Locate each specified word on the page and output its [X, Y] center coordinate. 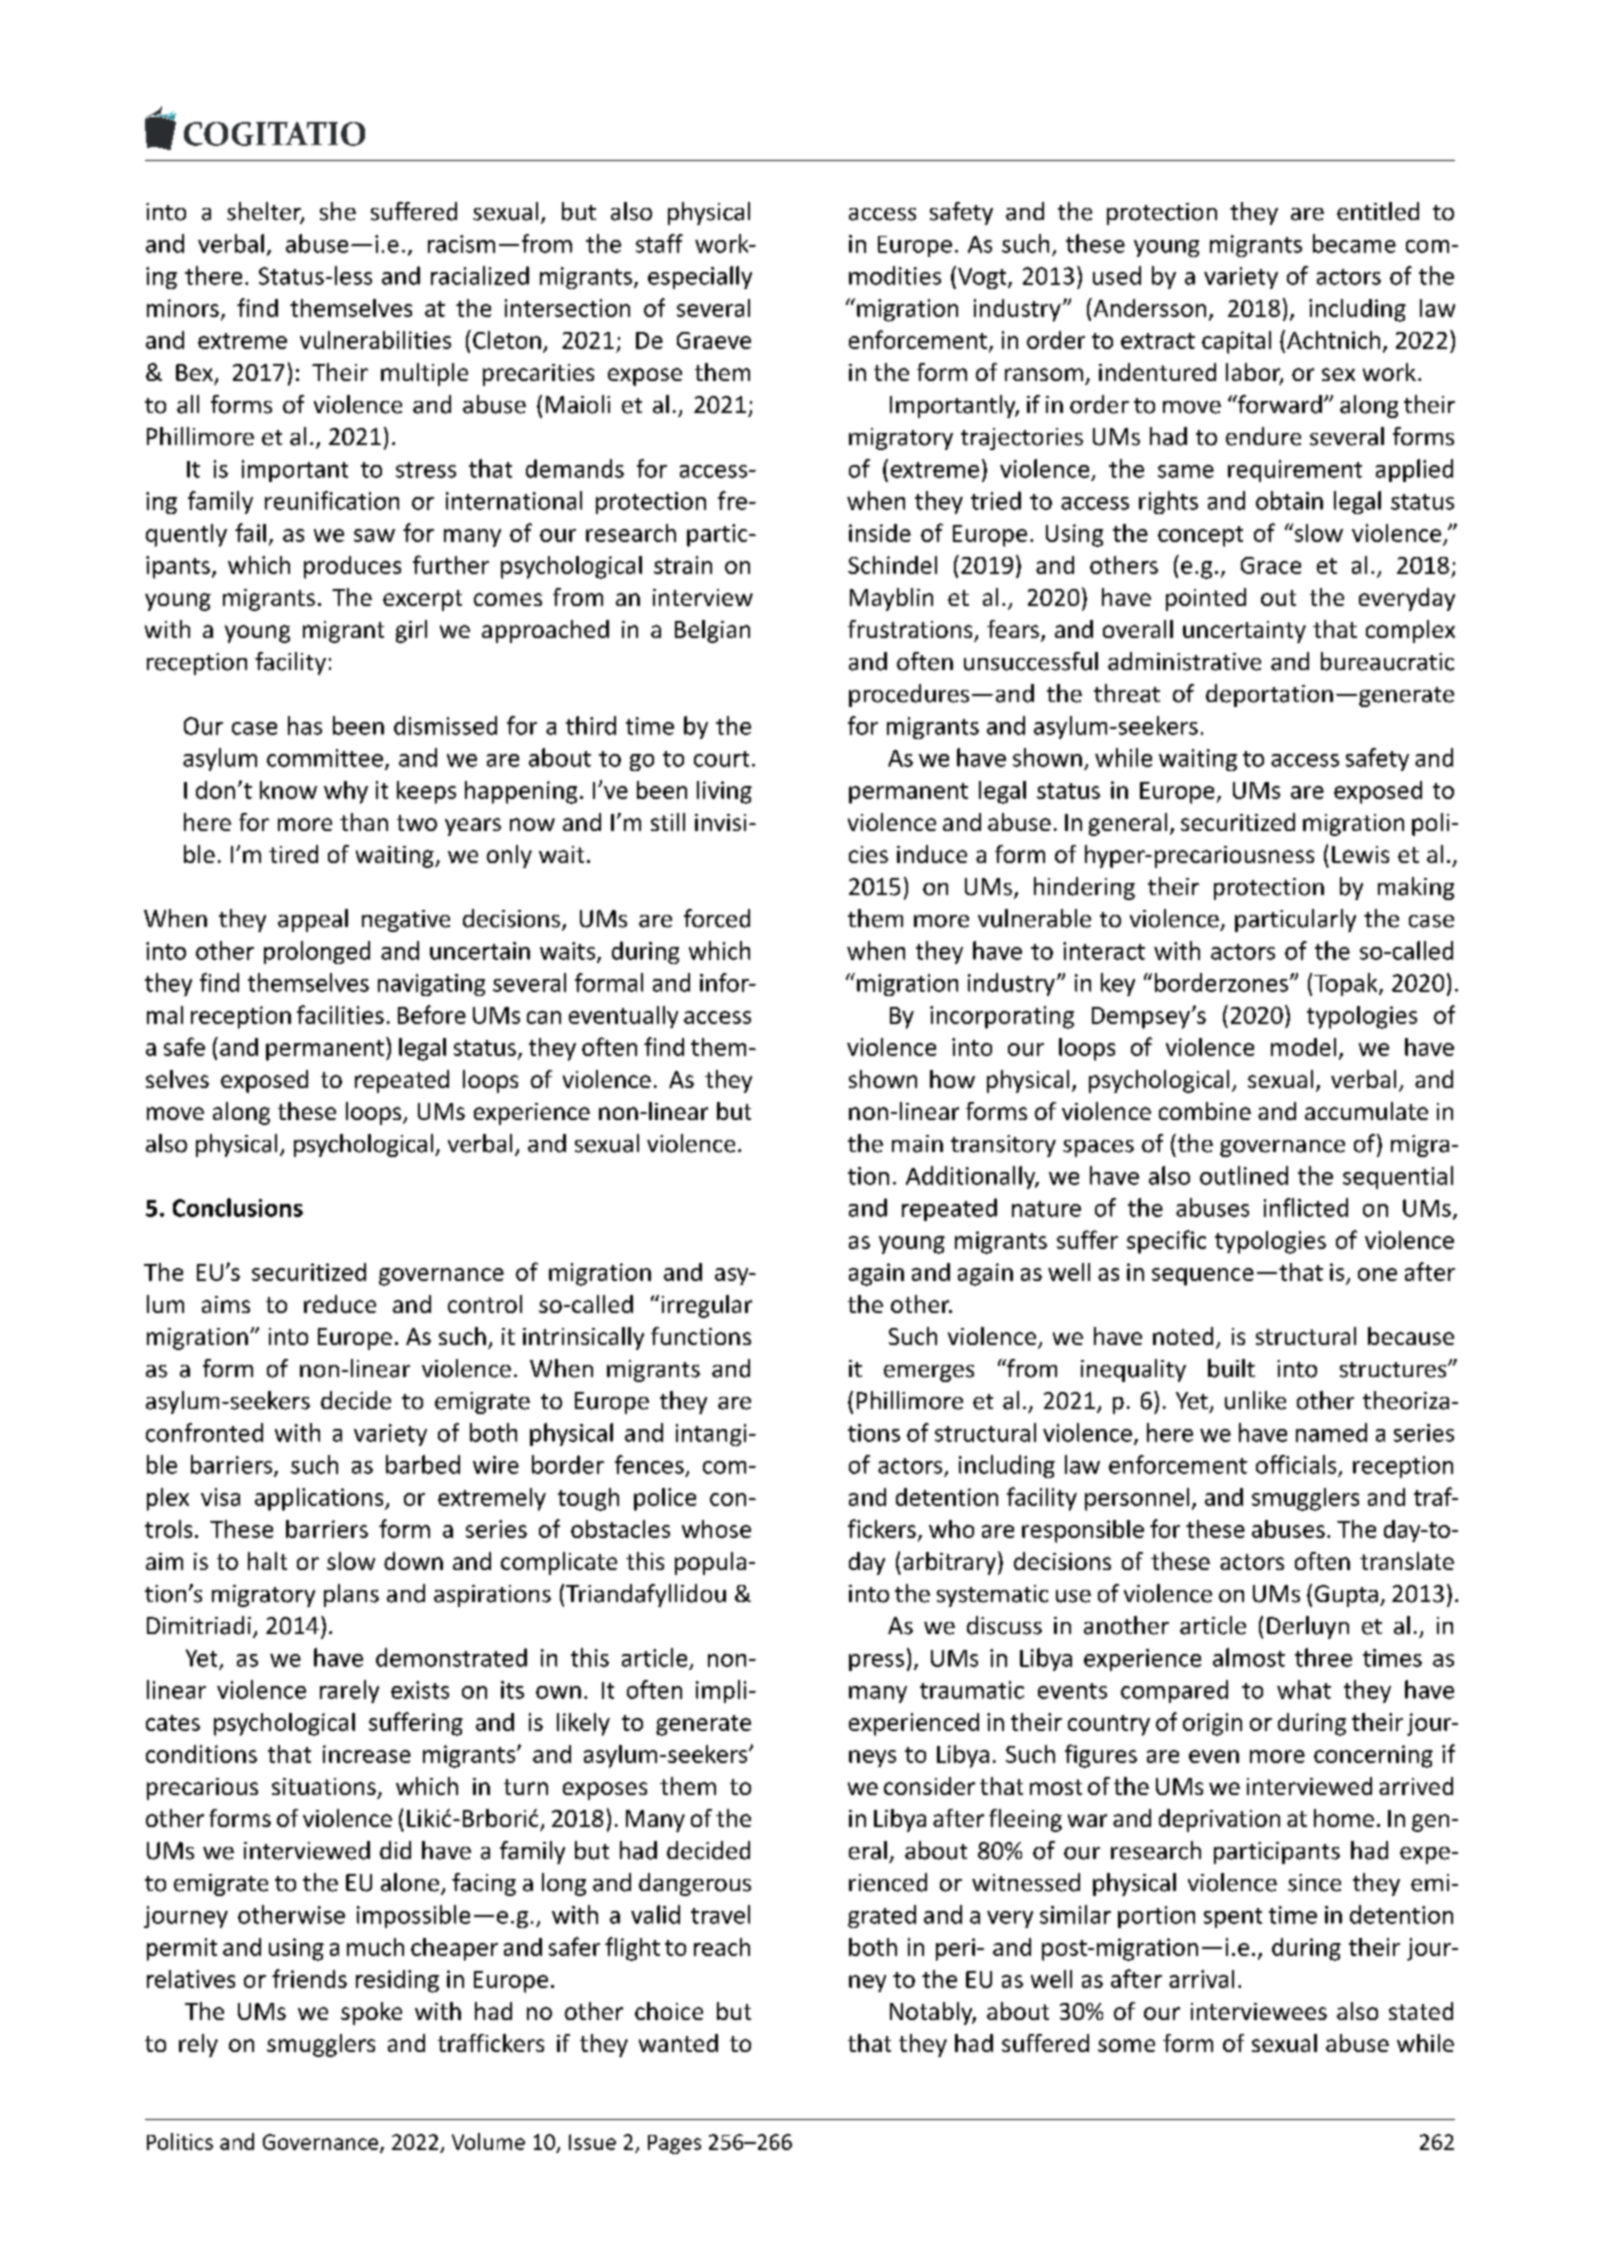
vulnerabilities [375, 340]
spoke [371, 2013]
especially [700, 277]
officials [1296, 1464]
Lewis [1360, 854]
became [1354, 243]
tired [293, 854]
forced [717, 918]
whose [716, 1529]
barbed [423, 1464]
